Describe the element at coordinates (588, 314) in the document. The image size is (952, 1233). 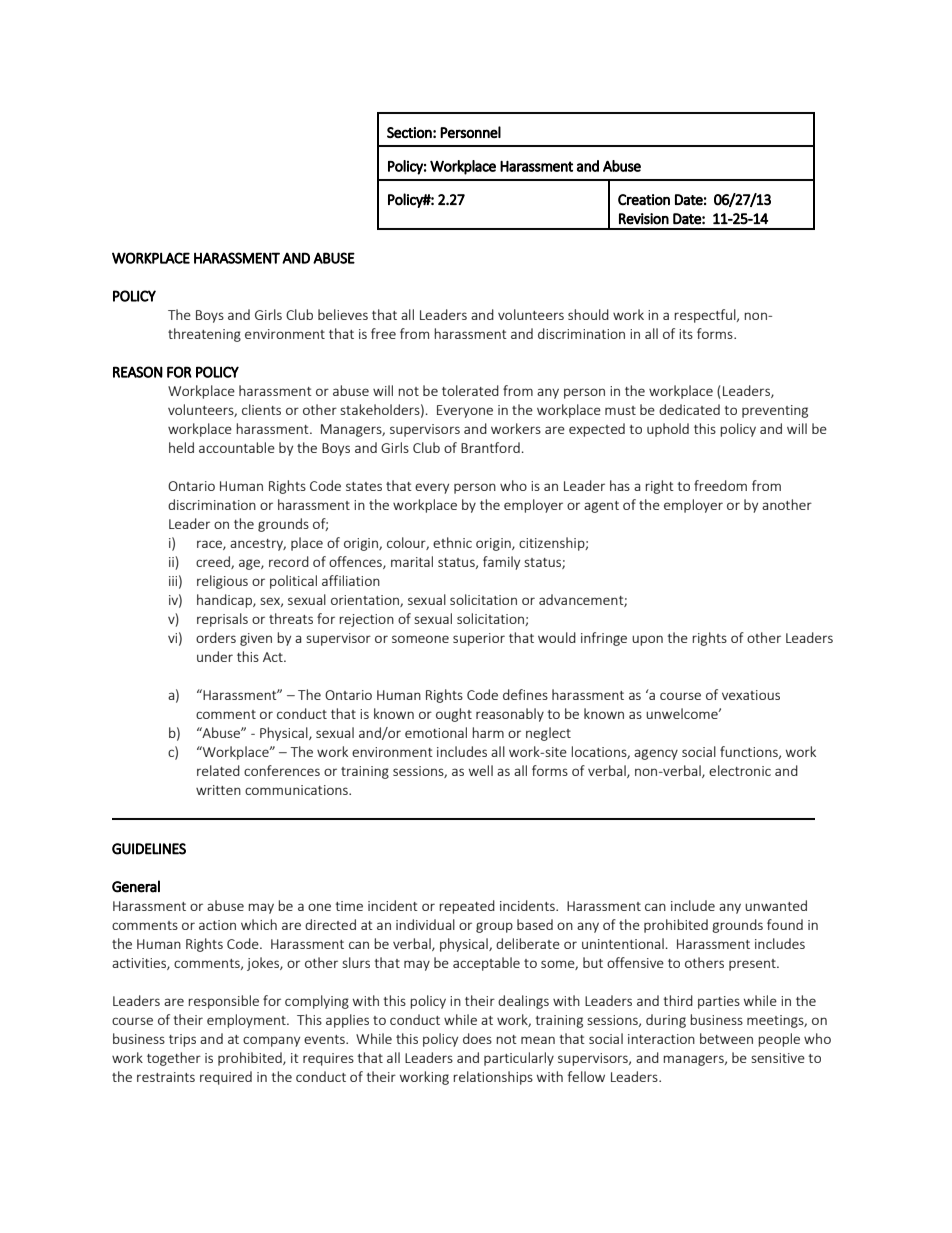
I see `should` at that location.
